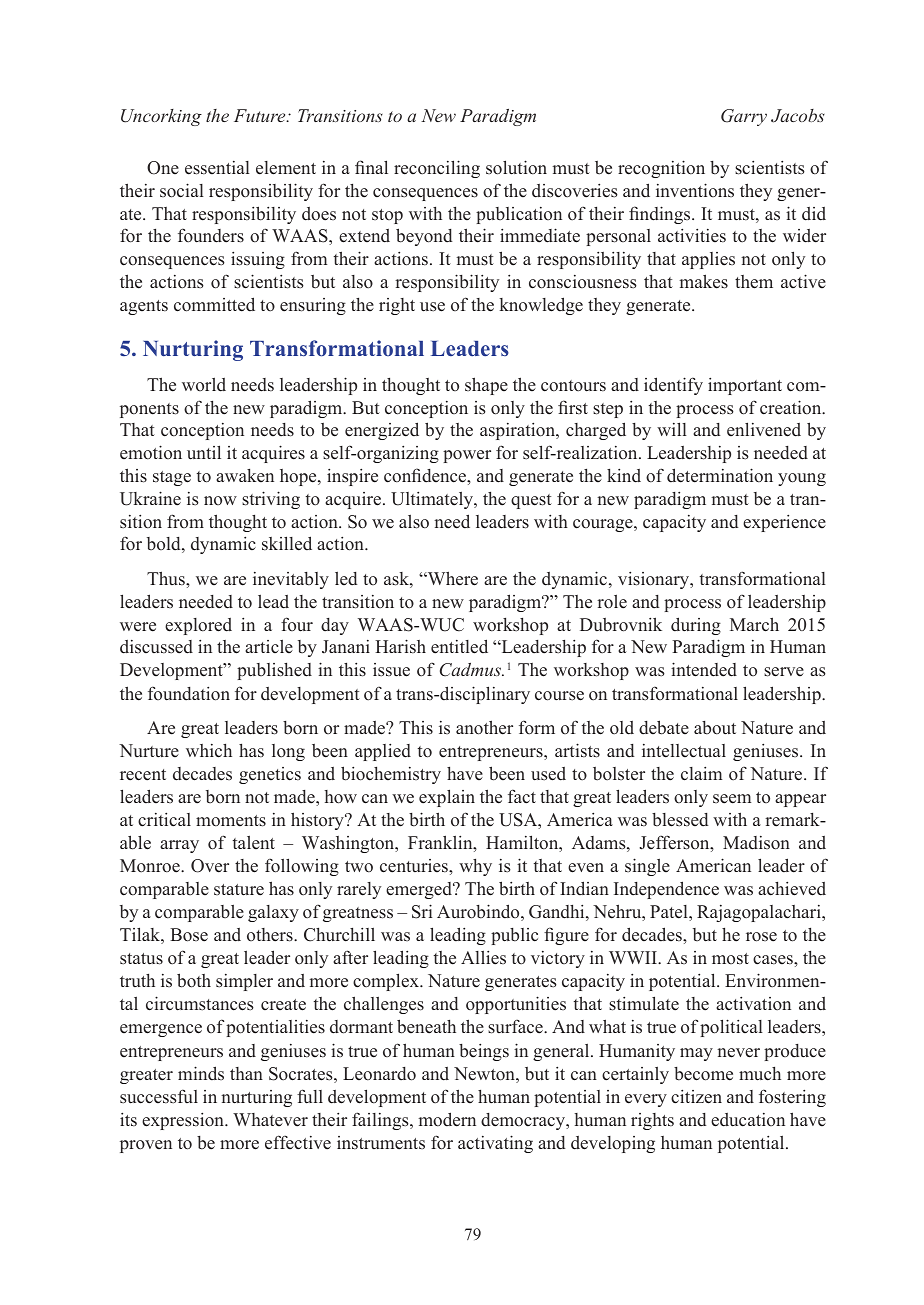 This page has height=1305, width=924. Describe the element at coordinates (437, 169) in the page. I see `reconciling` at that location.
